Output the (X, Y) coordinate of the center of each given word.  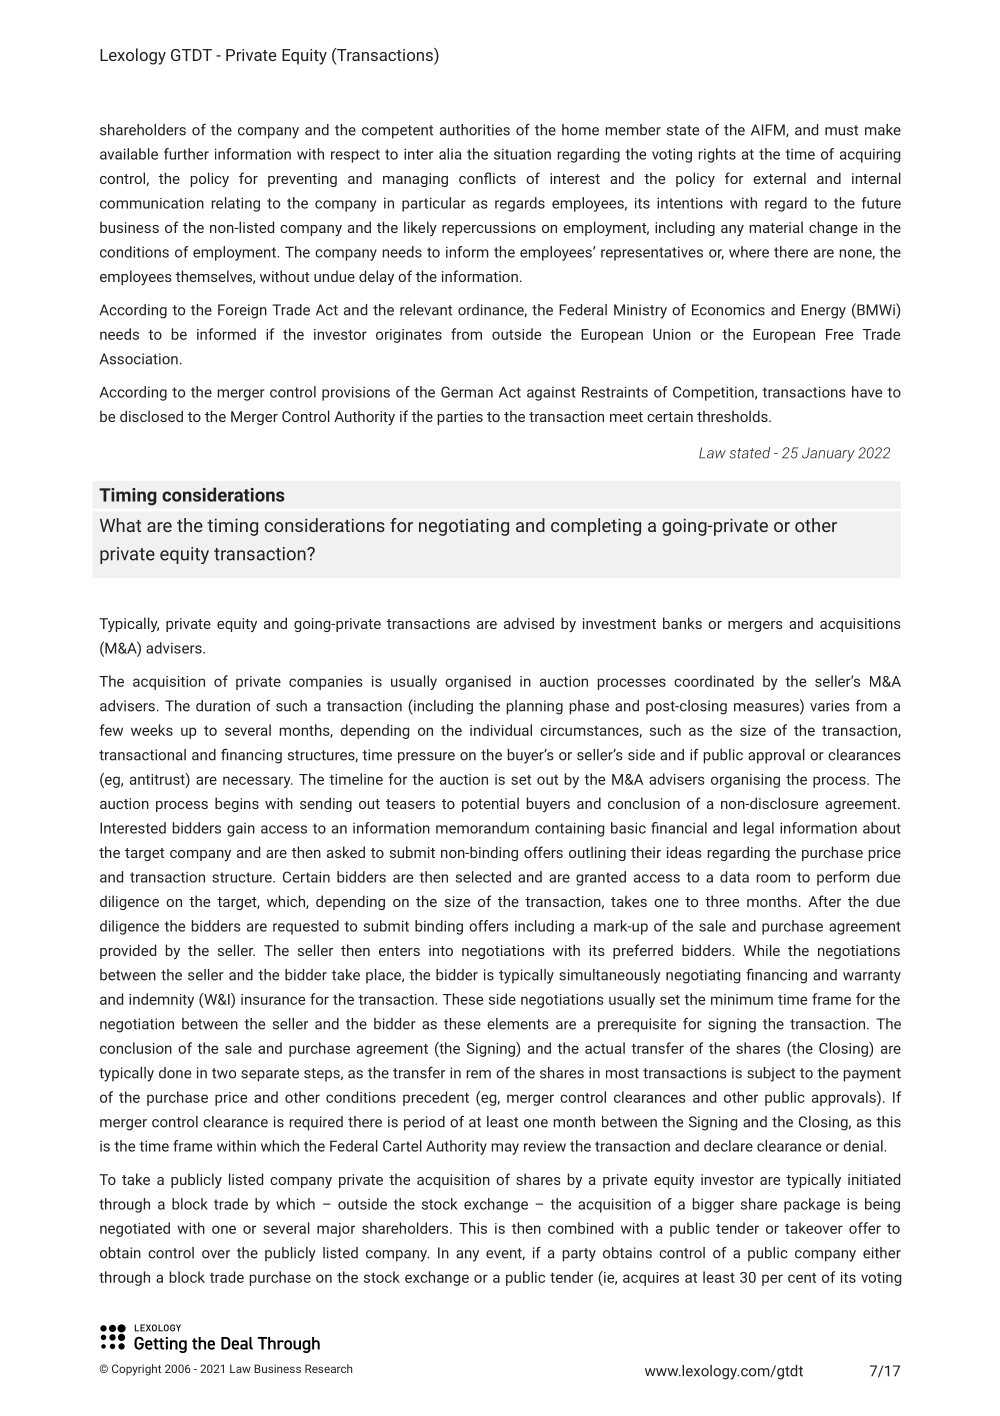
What (120, 525)
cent (802, 1278)
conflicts (487, 178)
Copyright (136, 1370)
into (441, 950)
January (828, 454)
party (579, 1255)
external (779, 178)
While (762, 950)
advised (529, 623)
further (186, 154)
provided (128, 951)
